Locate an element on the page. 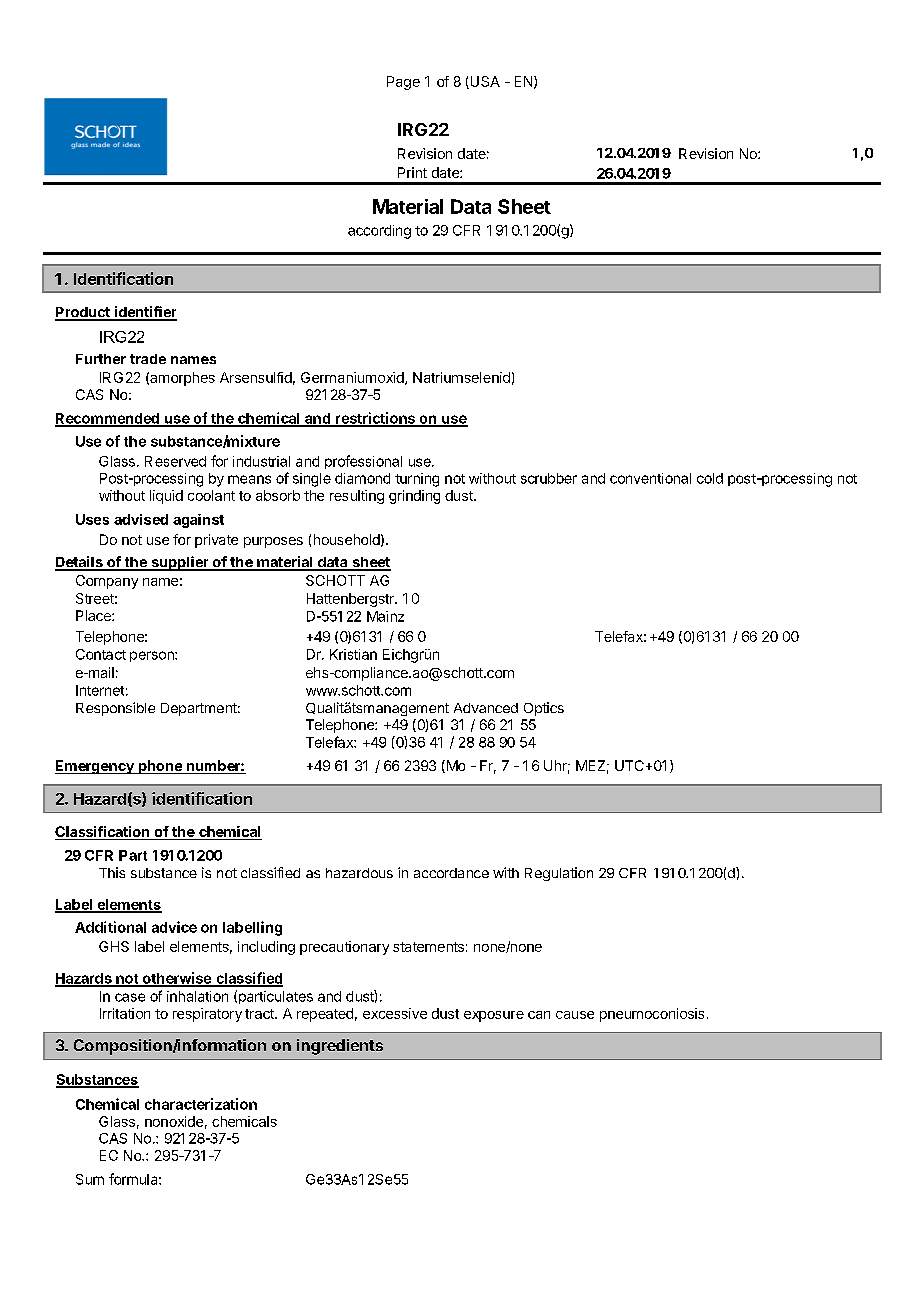  trade is located at coordinates (148, 359).
